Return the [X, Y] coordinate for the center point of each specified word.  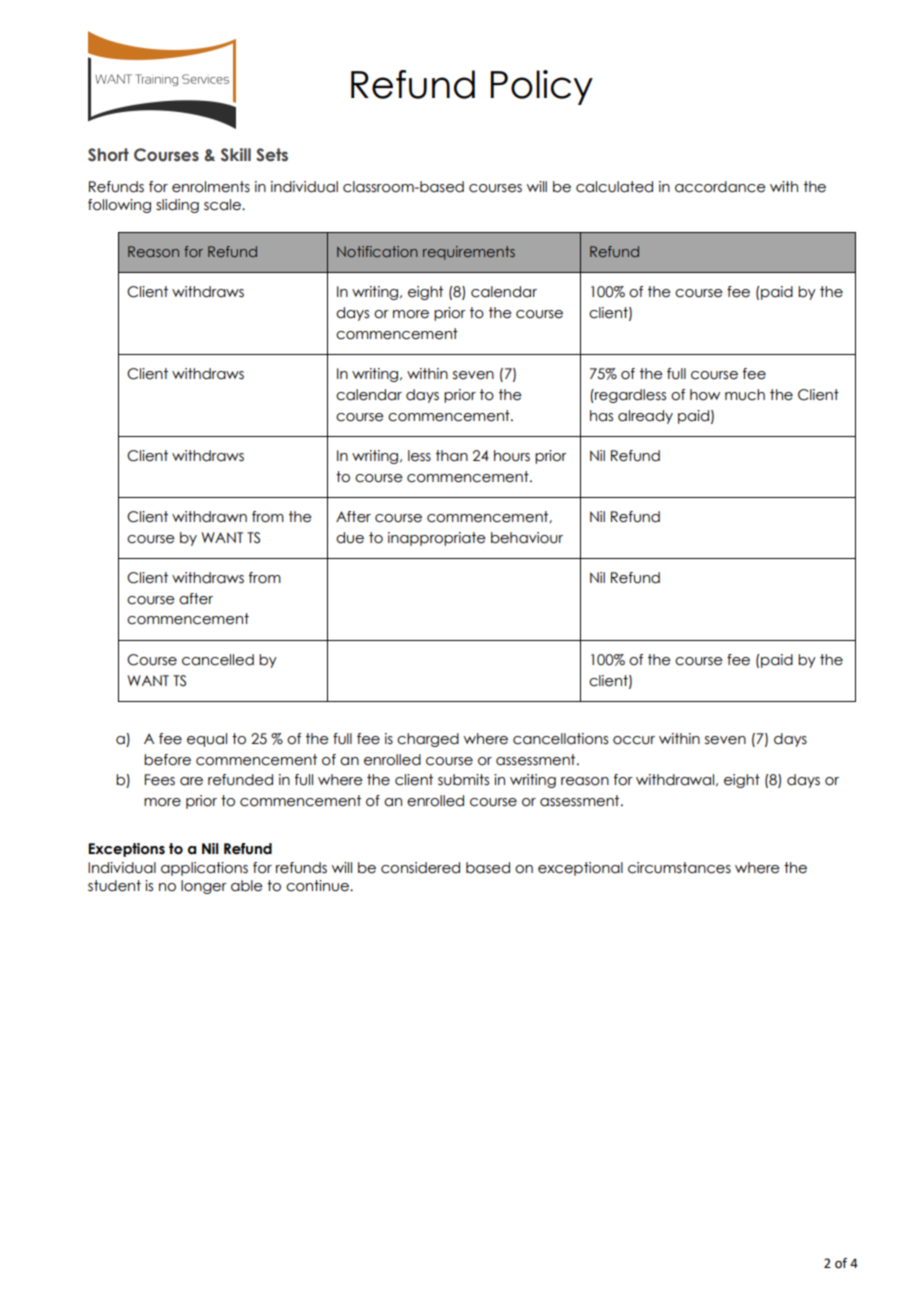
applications [204, 869]
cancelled [218, 660]
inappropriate [437, 539]
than [452, 456]
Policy [541, 87]
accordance [720, 187]
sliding [177, 206]
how [705, 395]
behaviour [527, 538]
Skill [236, 155]
